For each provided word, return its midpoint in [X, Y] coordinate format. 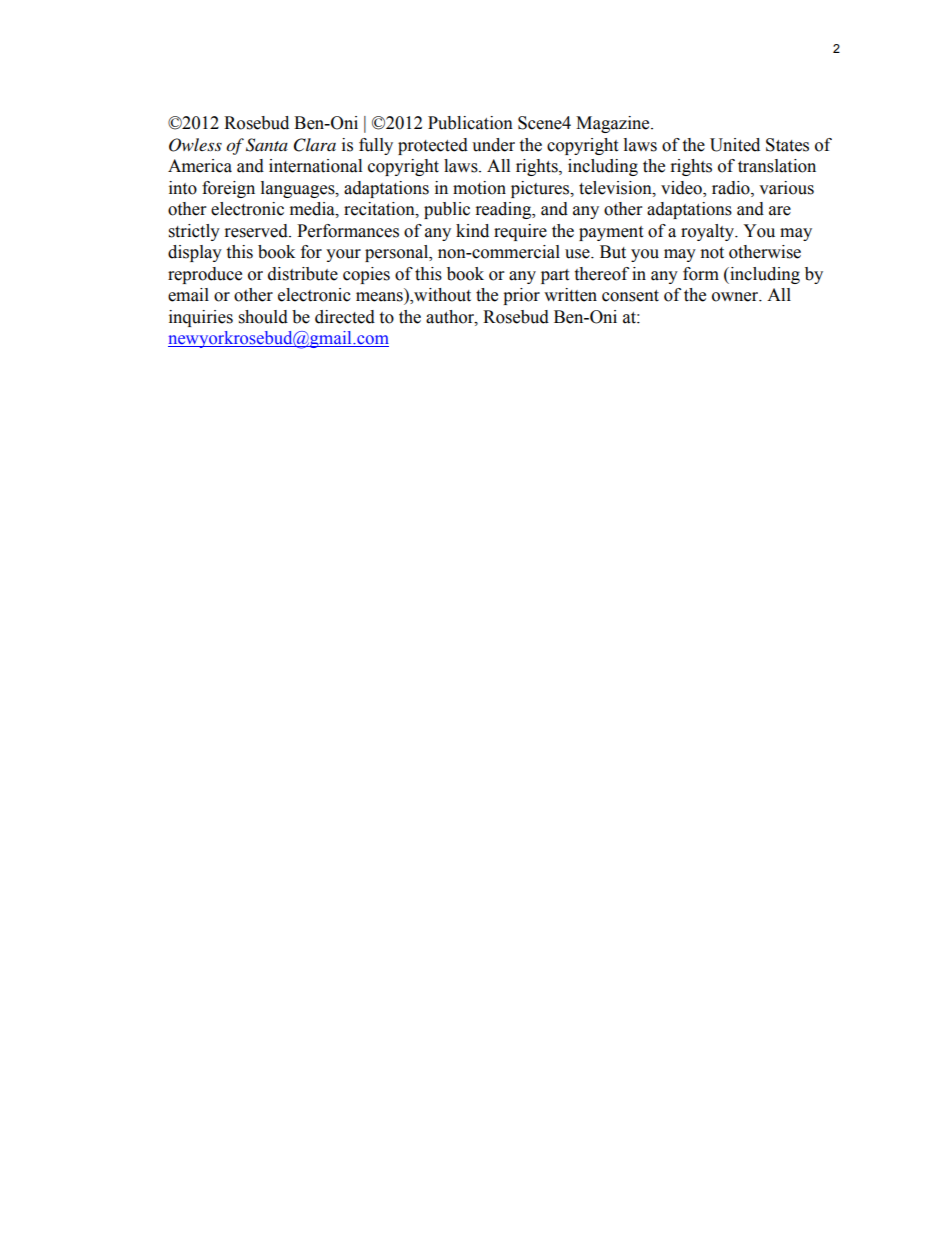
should [263, 317]
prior [521, 296]
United [735, 145]
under [493, 145]
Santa [267, 145]
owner [736, 297]
